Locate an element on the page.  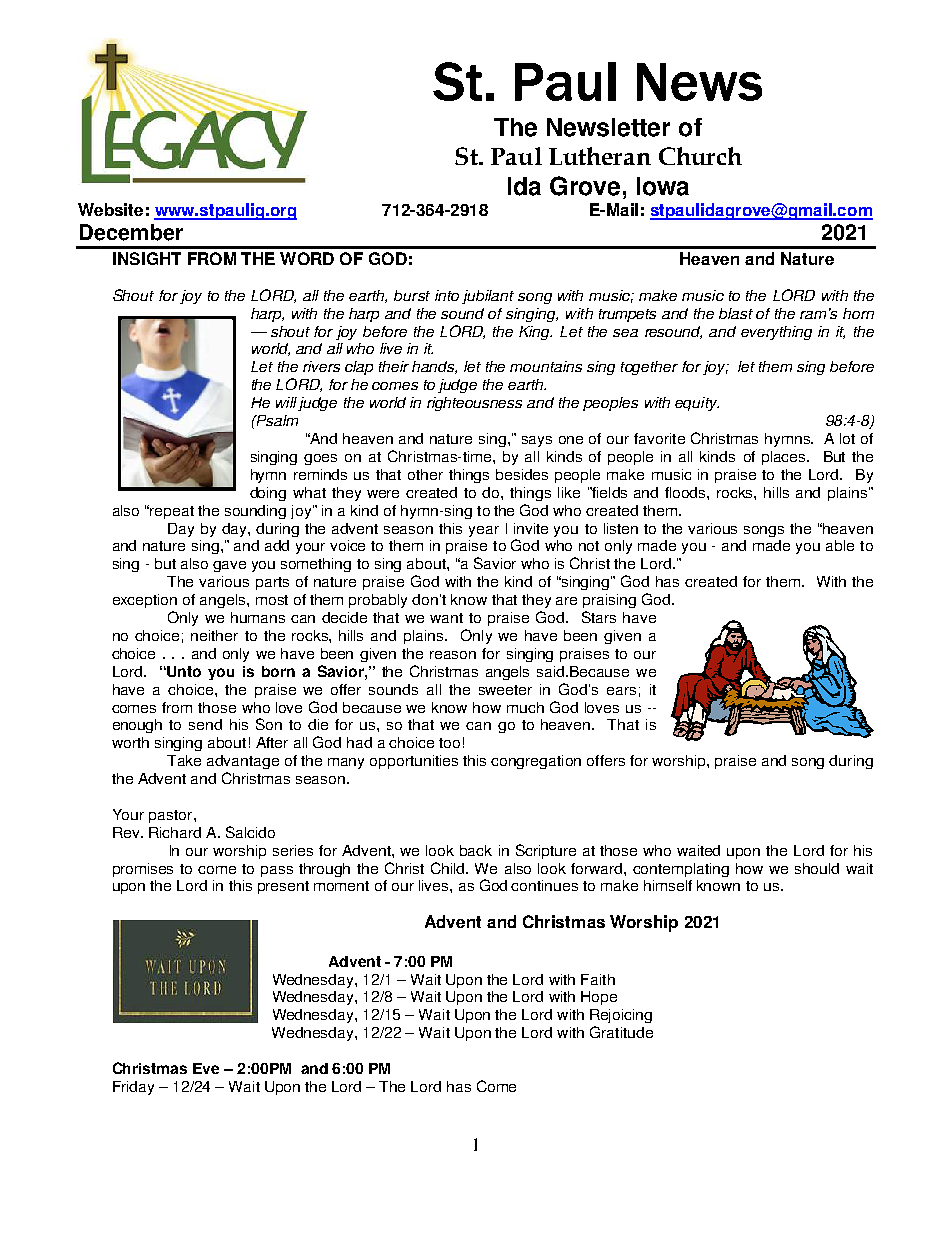
able is located at coordinates (840, 545).
